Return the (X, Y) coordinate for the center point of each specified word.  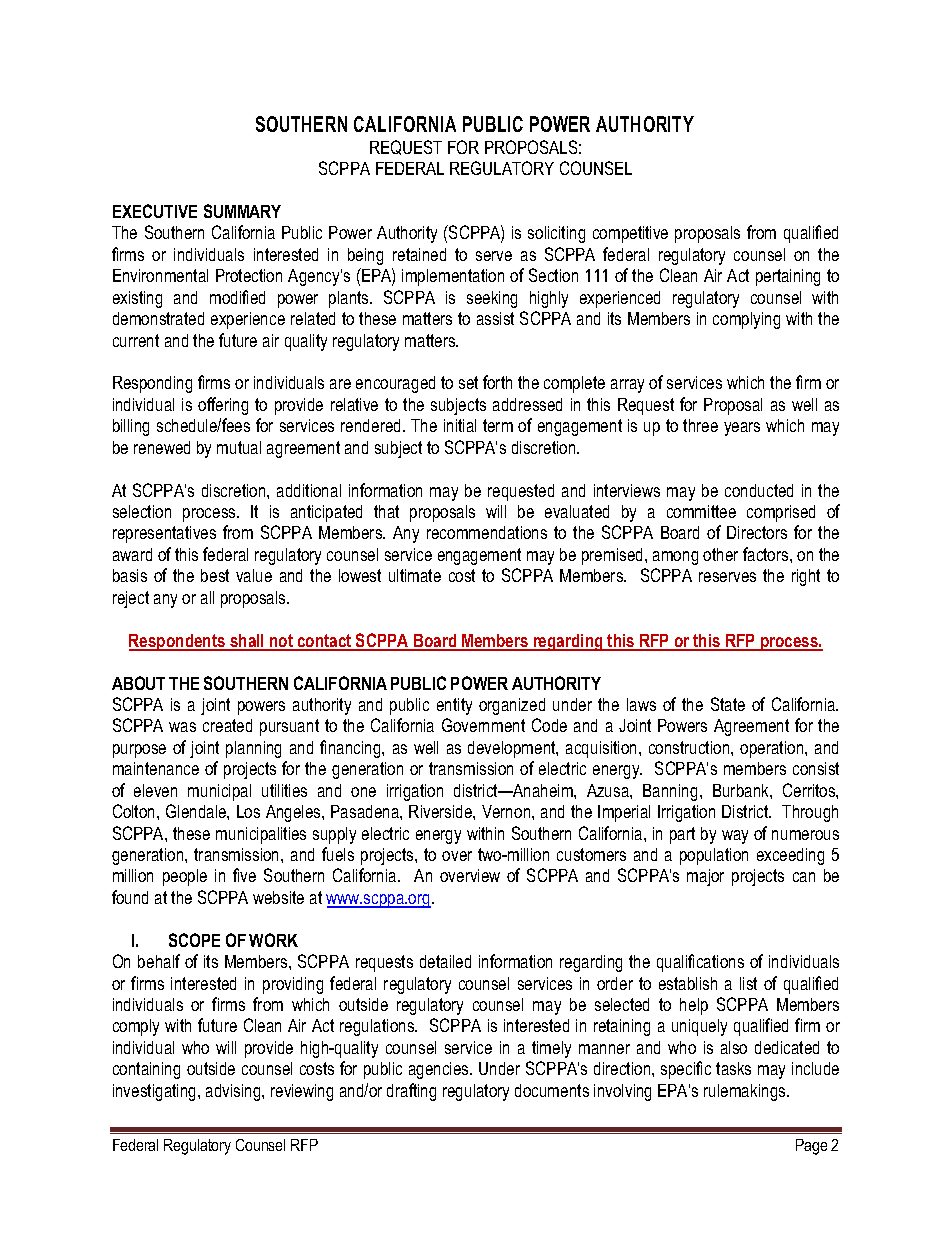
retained (419, 254)
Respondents (178, 642)
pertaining (788, 277)
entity (454, 706)
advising (234, 1092)
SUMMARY (242, 211)
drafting (411, 1092)
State (728, 704)
